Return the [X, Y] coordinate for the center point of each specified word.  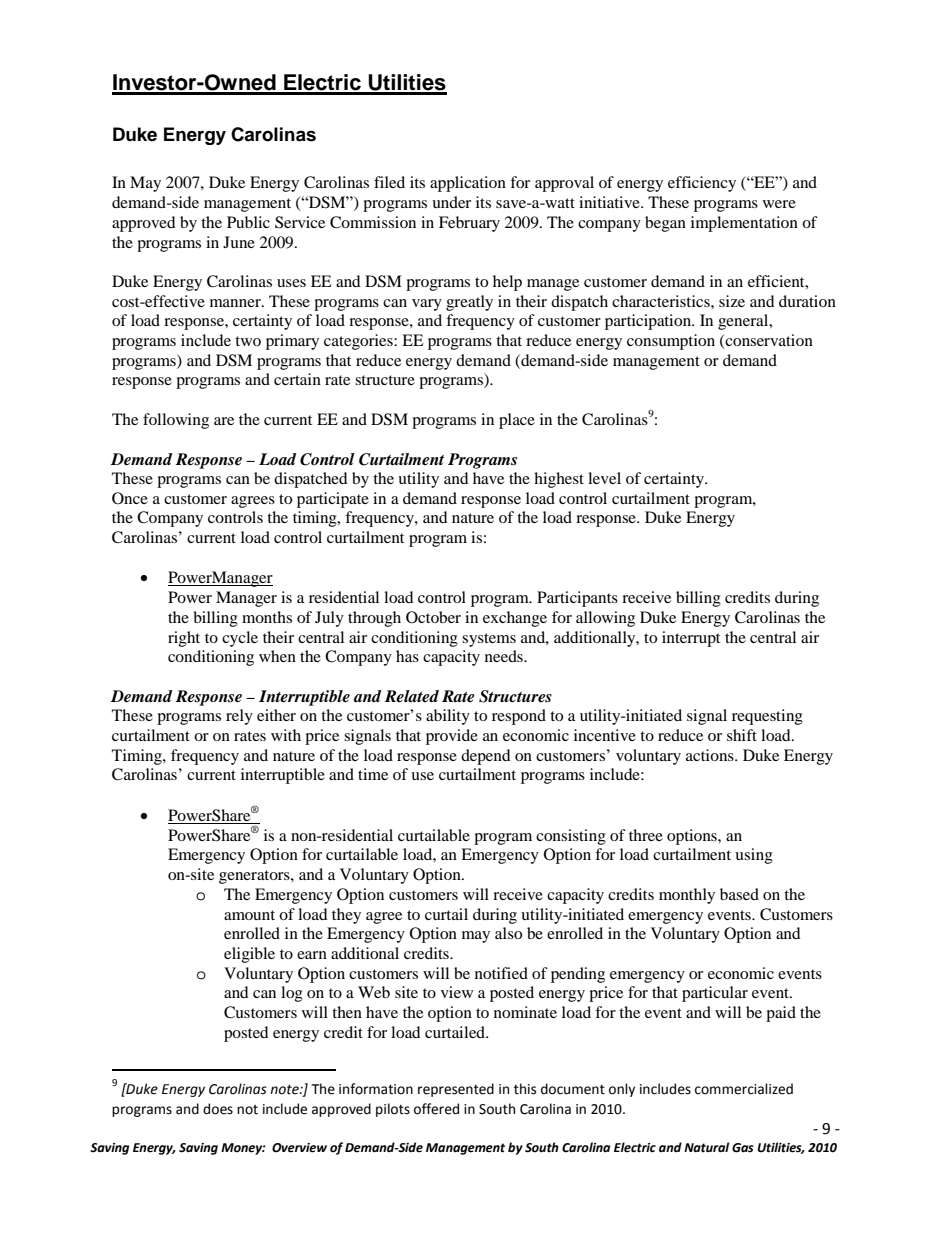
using [754, 856]
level [604, 478]
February [469, 224]
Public [248, 222]
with [286, 735]
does [218, 1109]
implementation [744, 224]
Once [130, 498]
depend [486, 757]
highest [559, 480]
